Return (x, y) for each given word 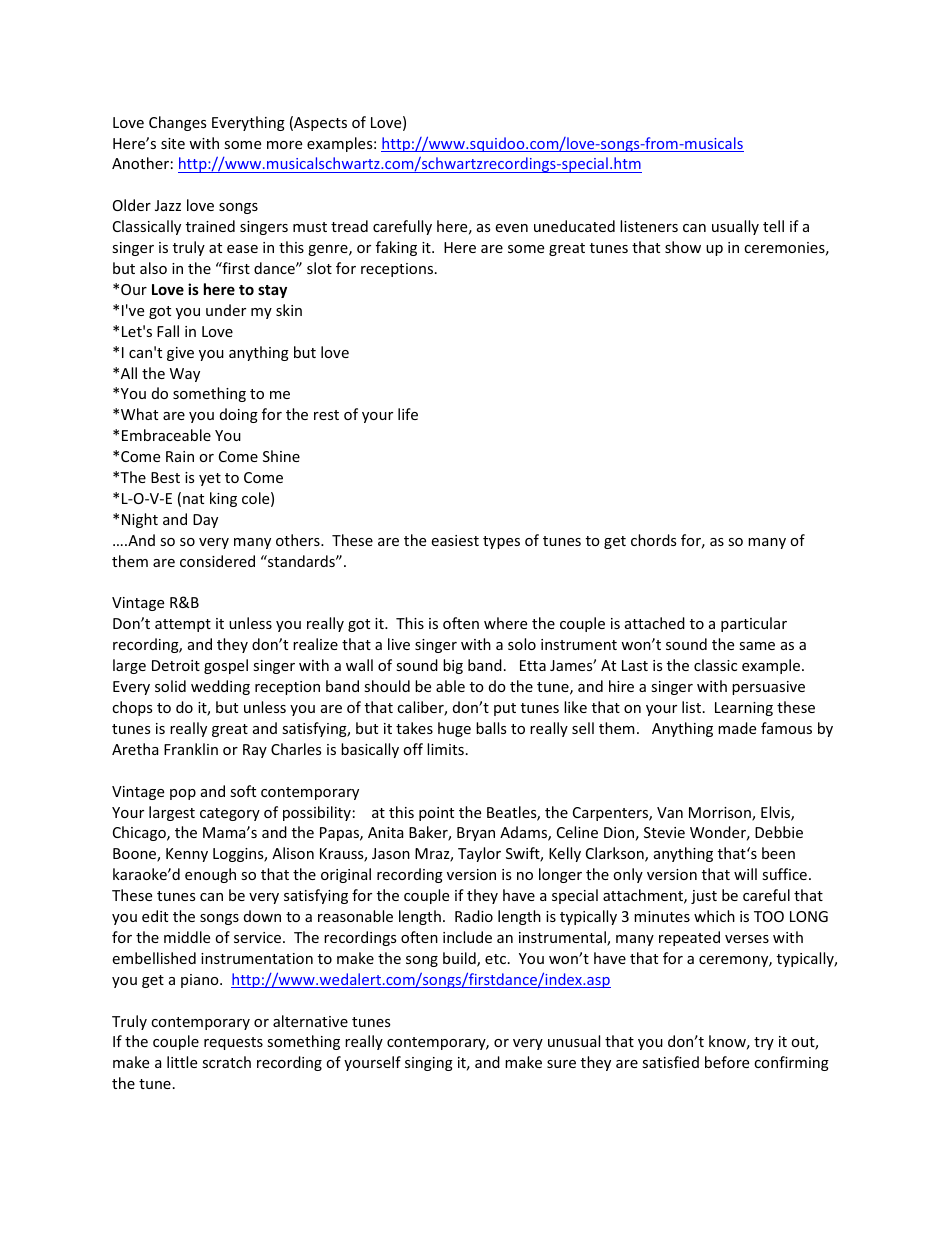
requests (233, 1043)
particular (754, 624)
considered (217, 561)
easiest (455, 540)
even (511, 228)
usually (735, 227)
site (173, 143)
